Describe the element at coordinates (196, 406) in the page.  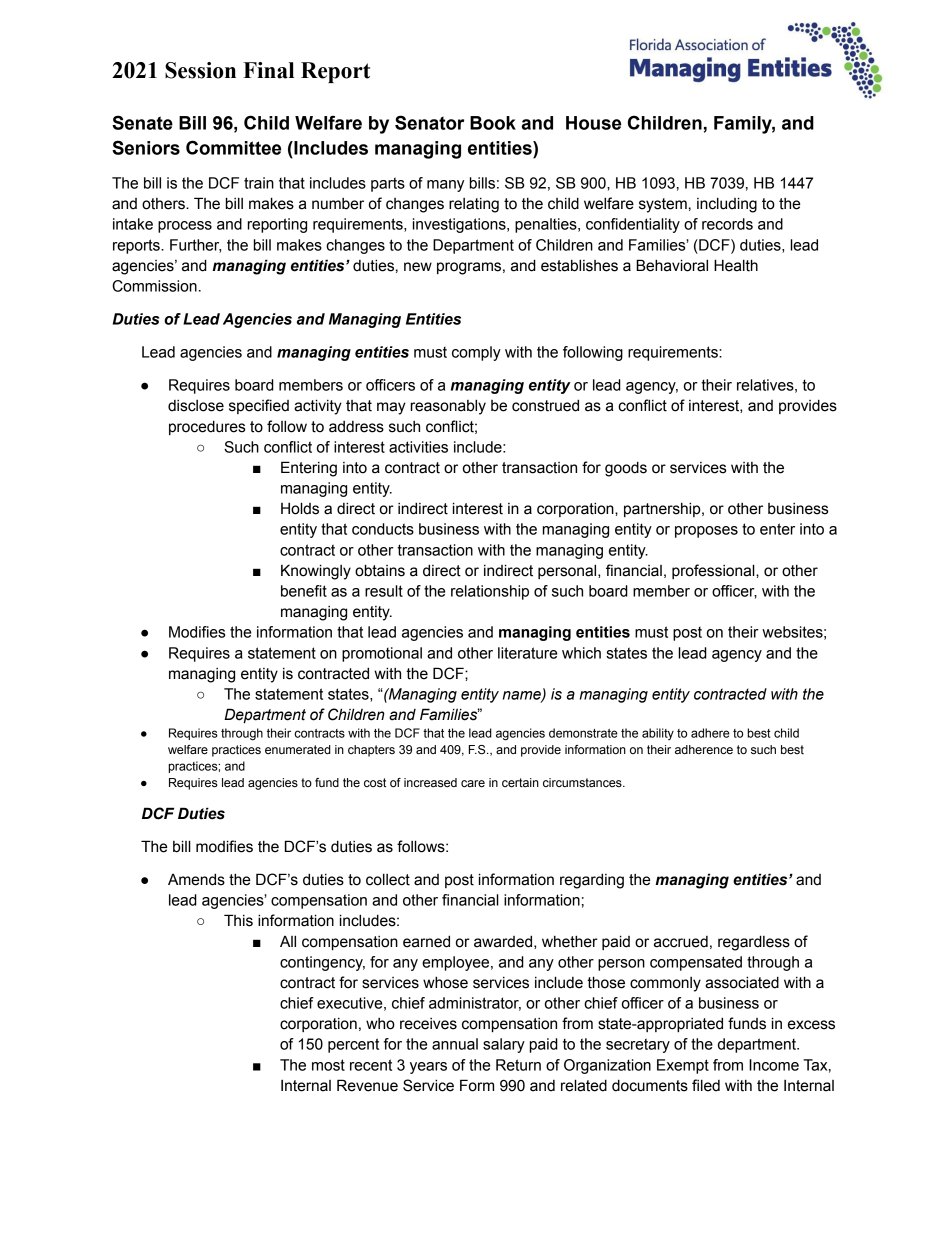
I see `disclose` at that location.
